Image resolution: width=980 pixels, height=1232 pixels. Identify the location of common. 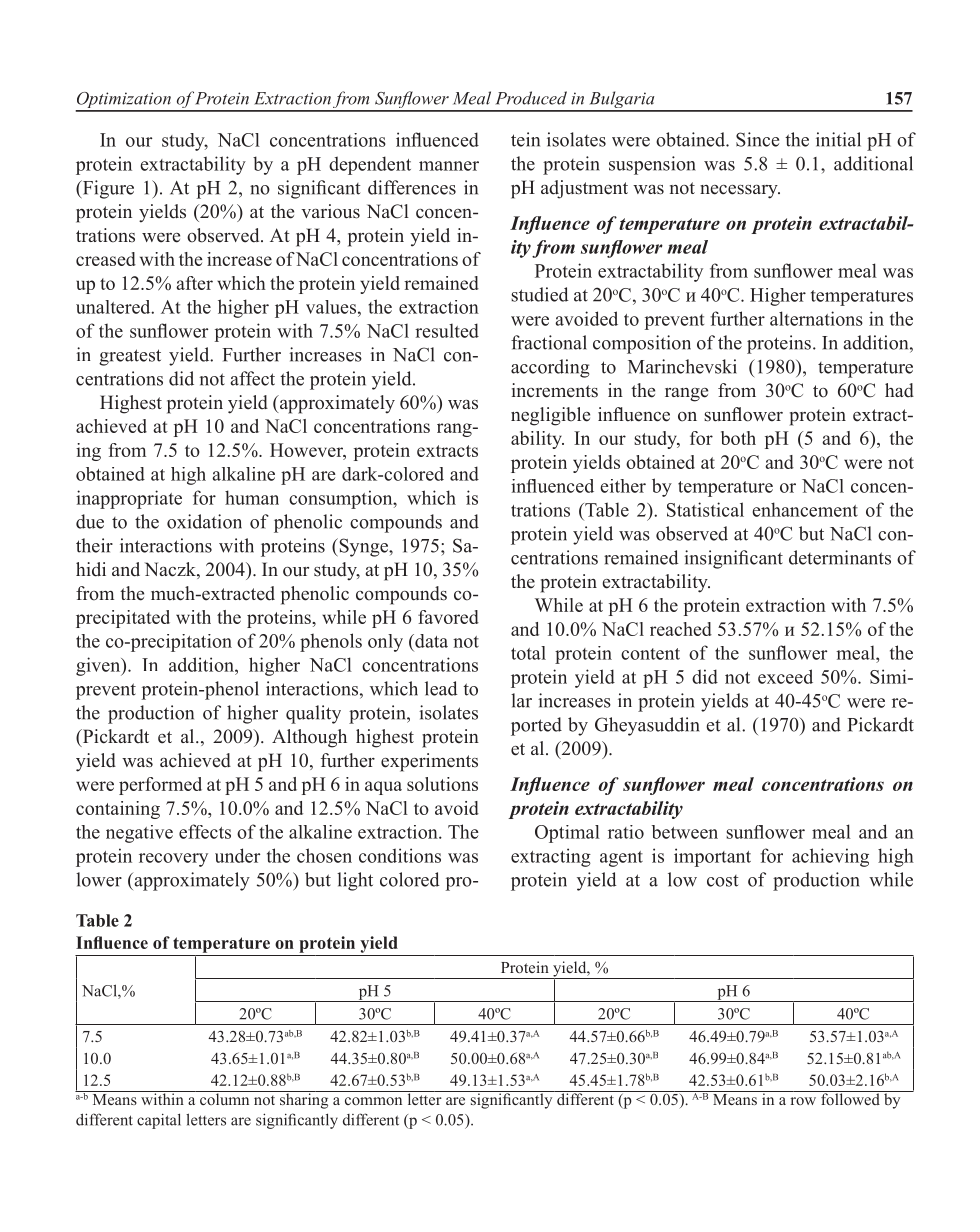
(373, 1101).
